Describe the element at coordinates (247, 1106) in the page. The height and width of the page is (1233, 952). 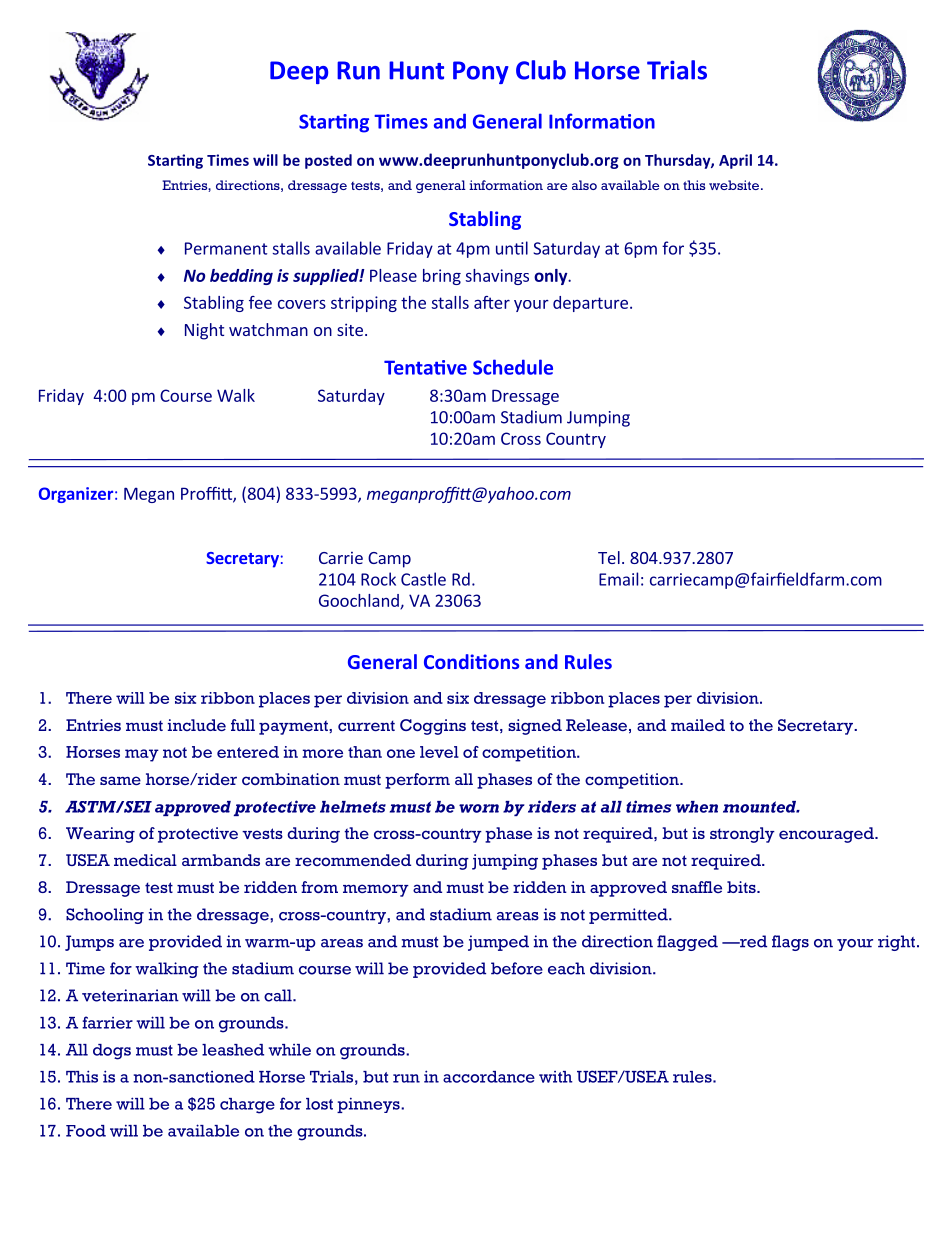
I see `charge` at that location.
